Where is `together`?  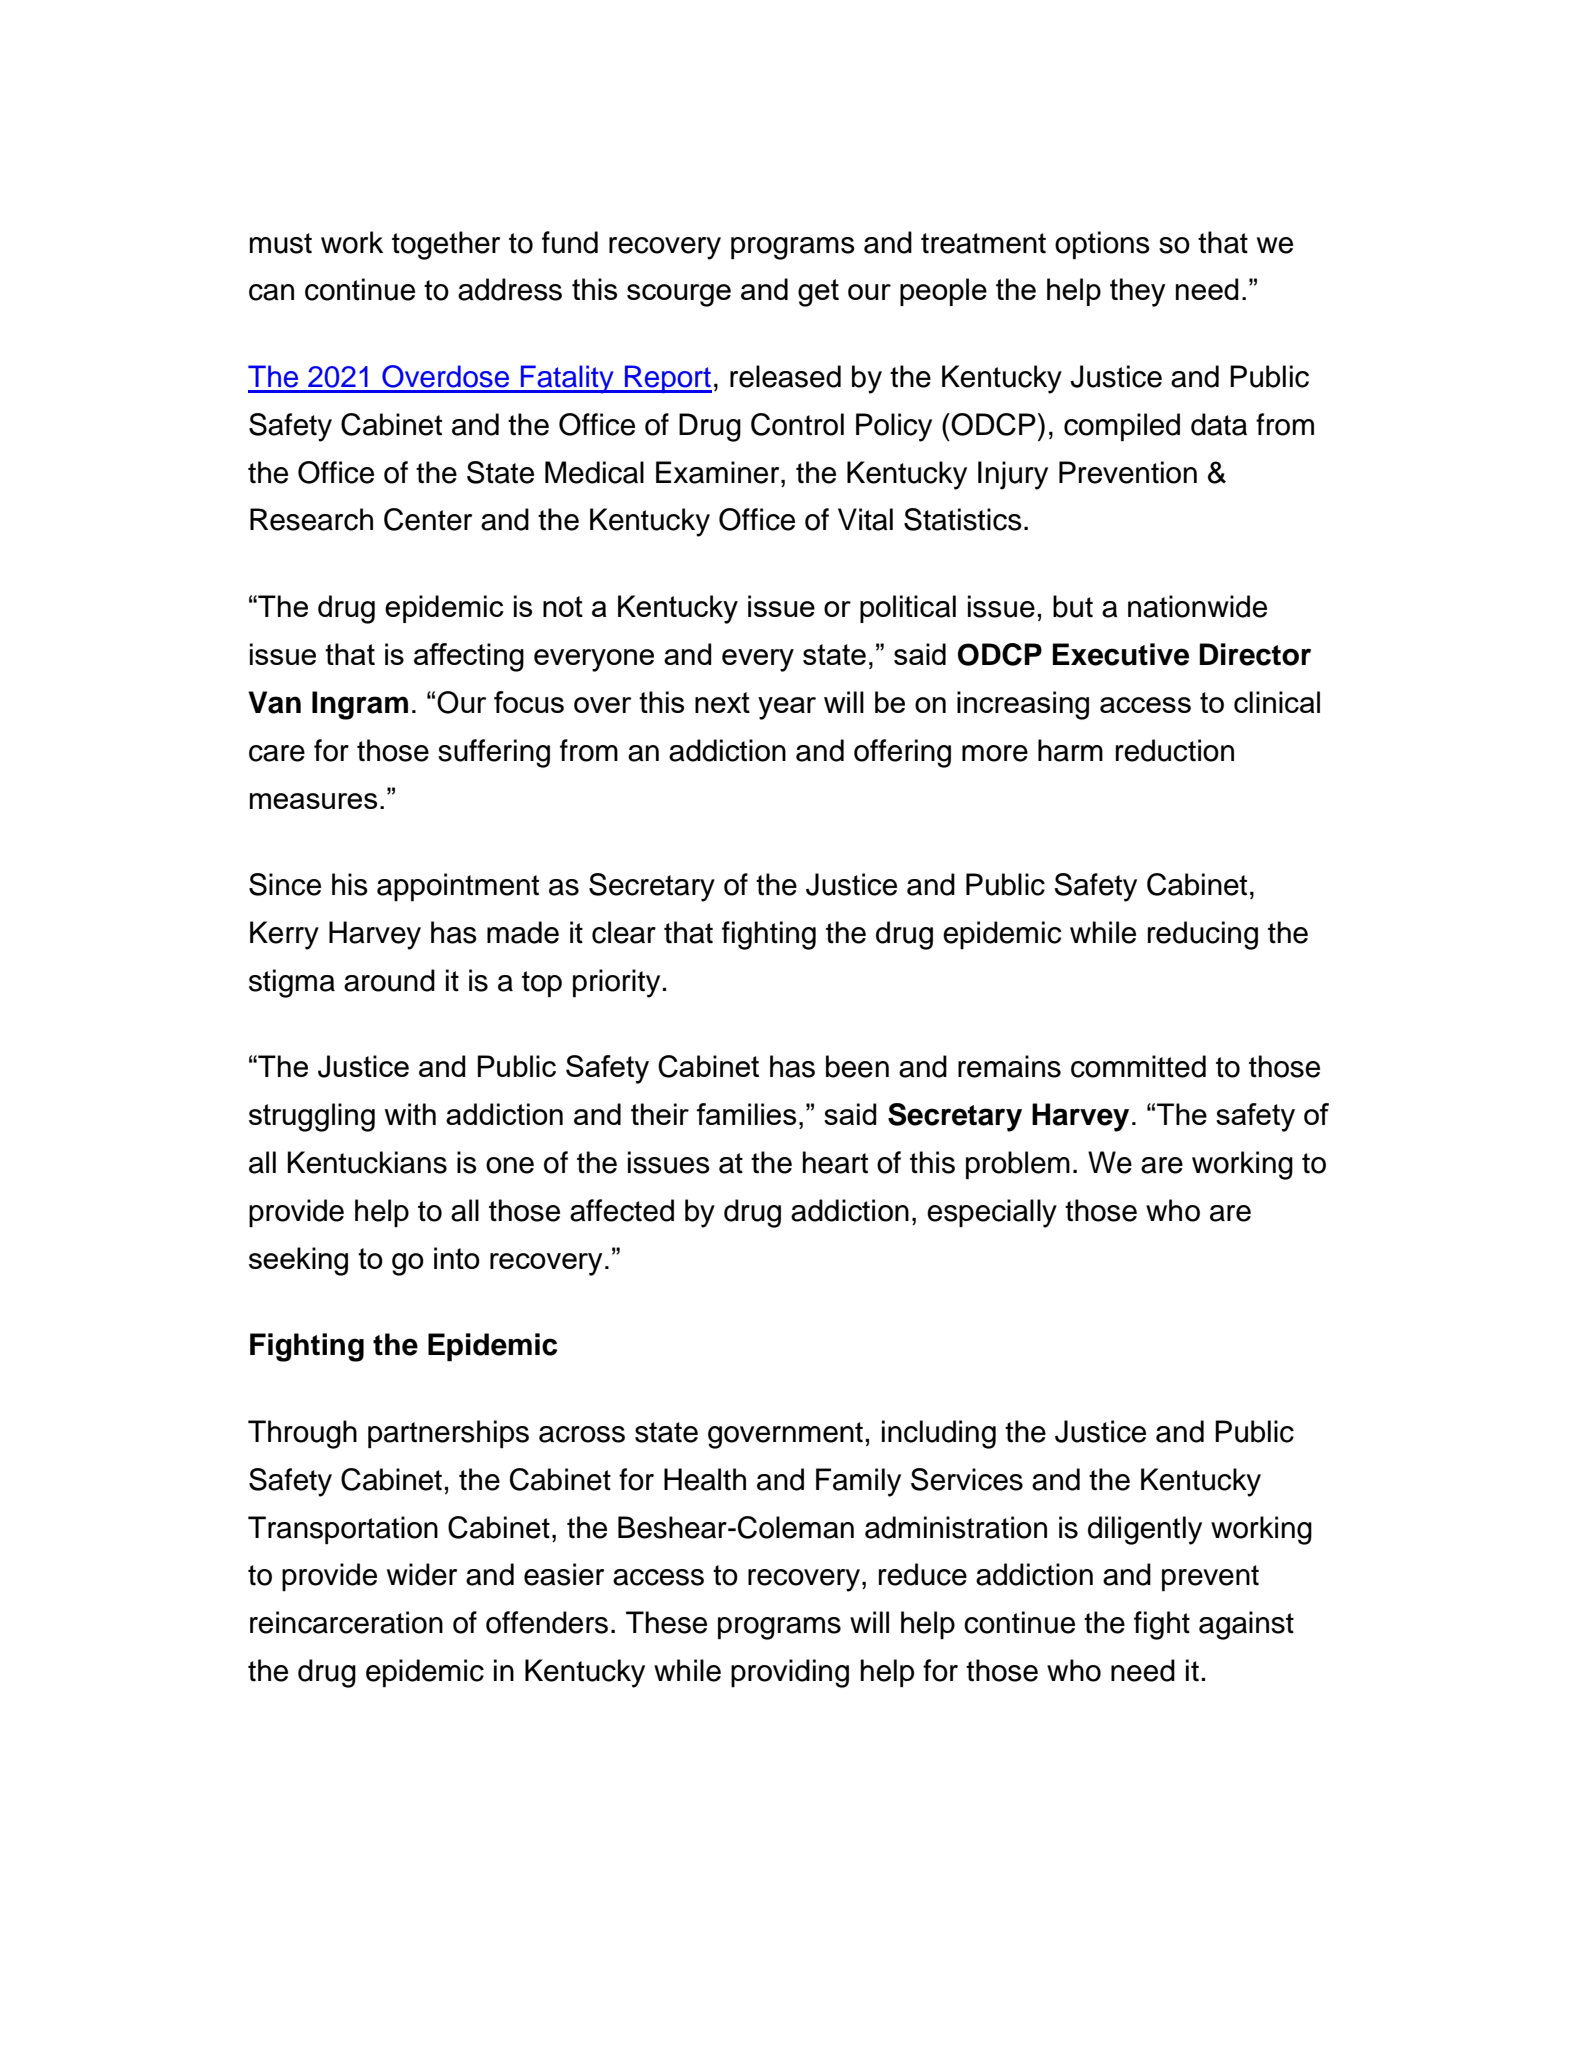 together is located at coordinates (446, 245).
